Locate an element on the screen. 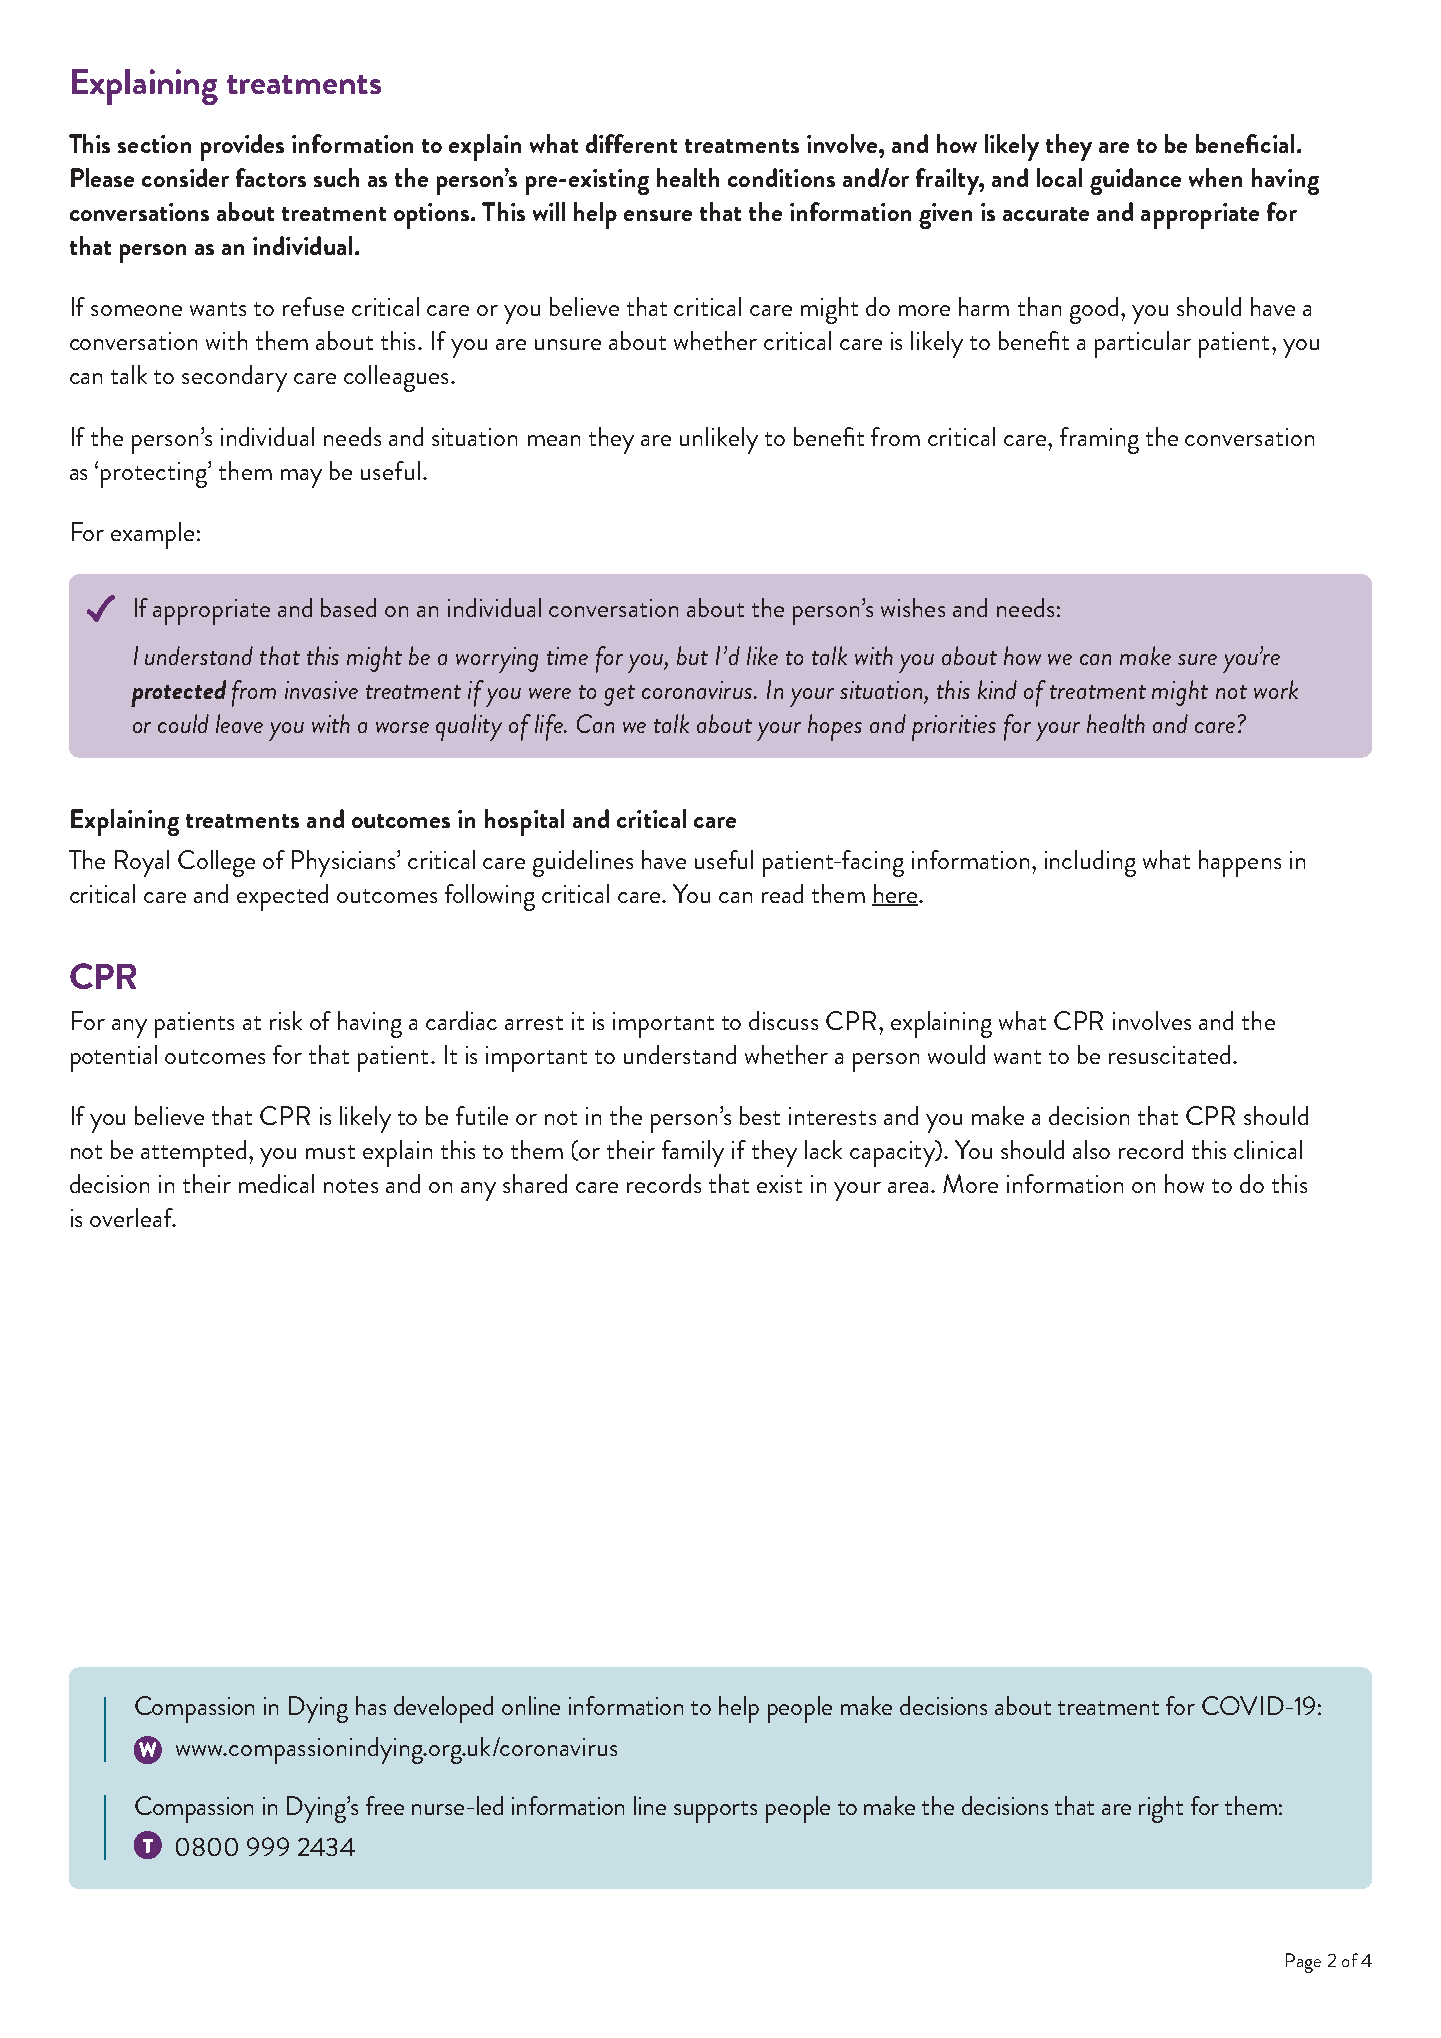  factors is located at coordinates (271, 177).
